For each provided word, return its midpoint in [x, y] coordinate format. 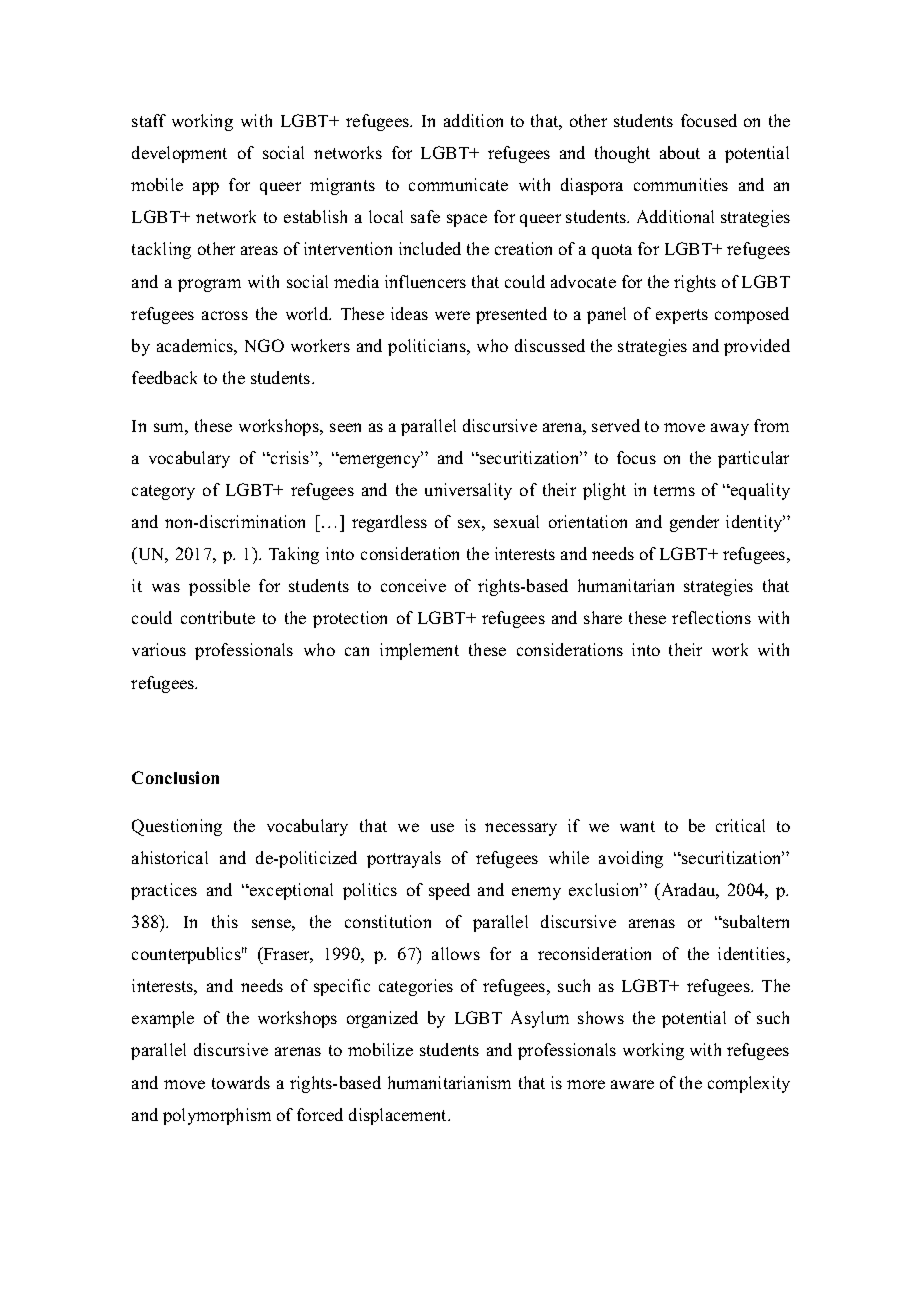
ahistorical [170, 857]
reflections [711, 617]
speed [449, 891]
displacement [399, 1116]
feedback [164, 377]
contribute [218, 617]
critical [740, 825]
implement [419, 651]
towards [241, 1082]
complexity [749, 1084]
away [730, 429]
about [680, 152]
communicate [458, 184]
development [179, 154]
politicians [428, 347]
